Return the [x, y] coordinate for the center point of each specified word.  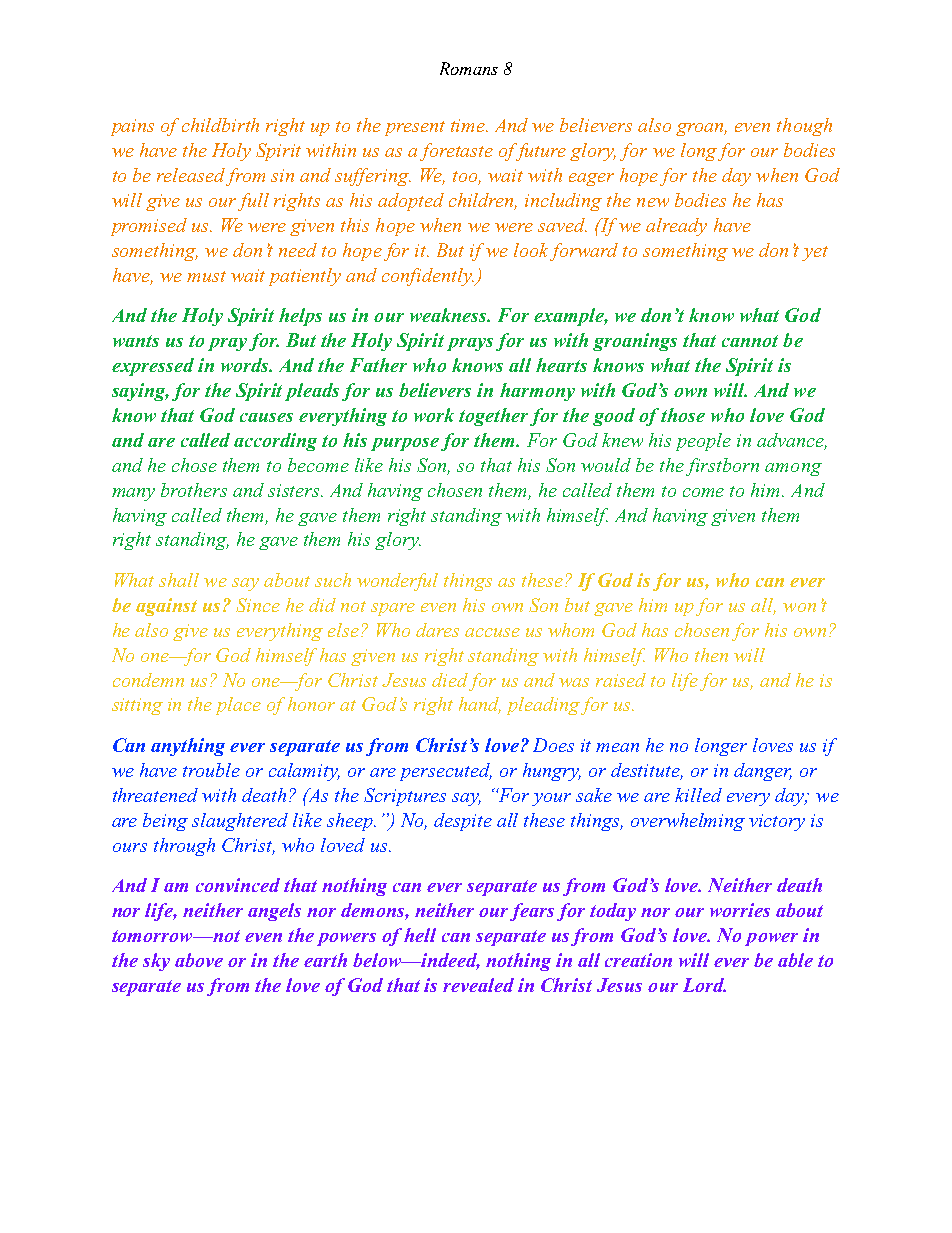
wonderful [397, 582]
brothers [194, 490]
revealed [478, 985]
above [199, 960]
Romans [469, 68]
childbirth [220, 125]
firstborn [722, 467]
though [804, 127]
